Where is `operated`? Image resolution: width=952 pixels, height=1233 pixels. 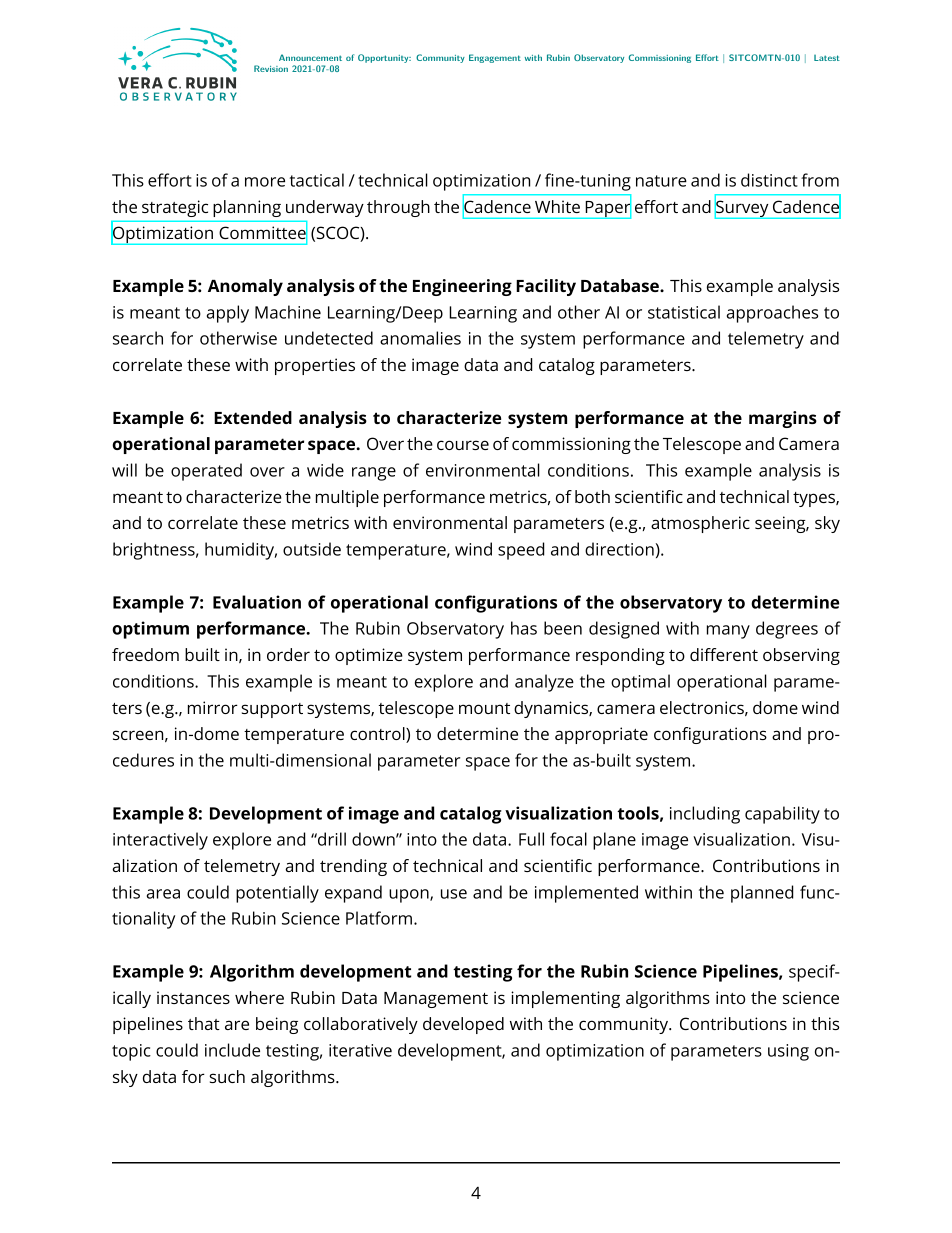
operated is located at coordinates (206, 472).
